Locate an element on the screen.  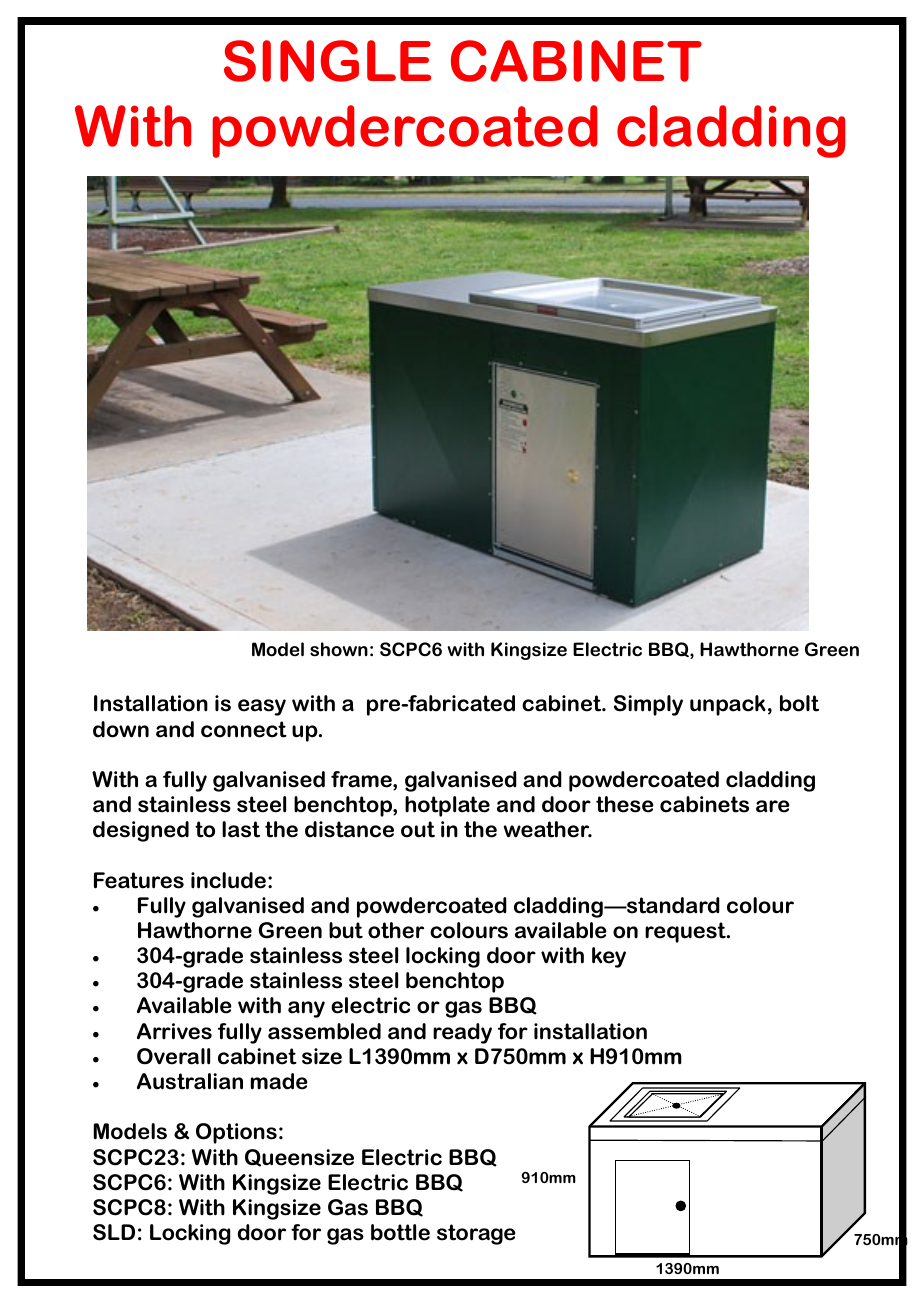
Simply is located at coordinates (648, 705).
